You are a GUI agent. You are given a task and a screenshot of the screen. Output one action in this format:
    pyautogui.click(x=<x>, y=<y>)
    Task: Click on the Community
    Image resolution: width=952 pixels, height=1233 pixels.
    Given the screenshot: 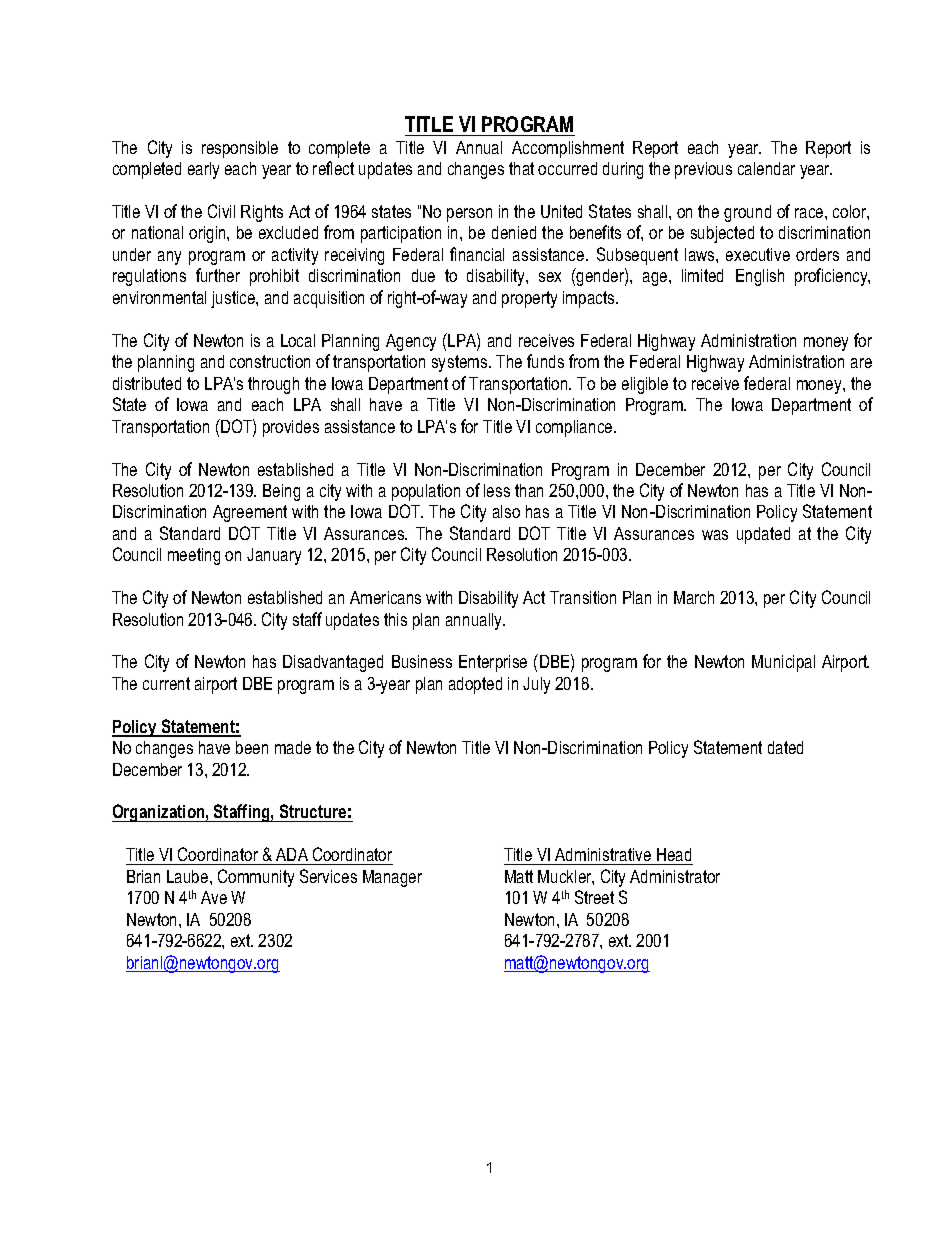 What is the action you would take?
    pyautogui.click(x=256, y=878)
